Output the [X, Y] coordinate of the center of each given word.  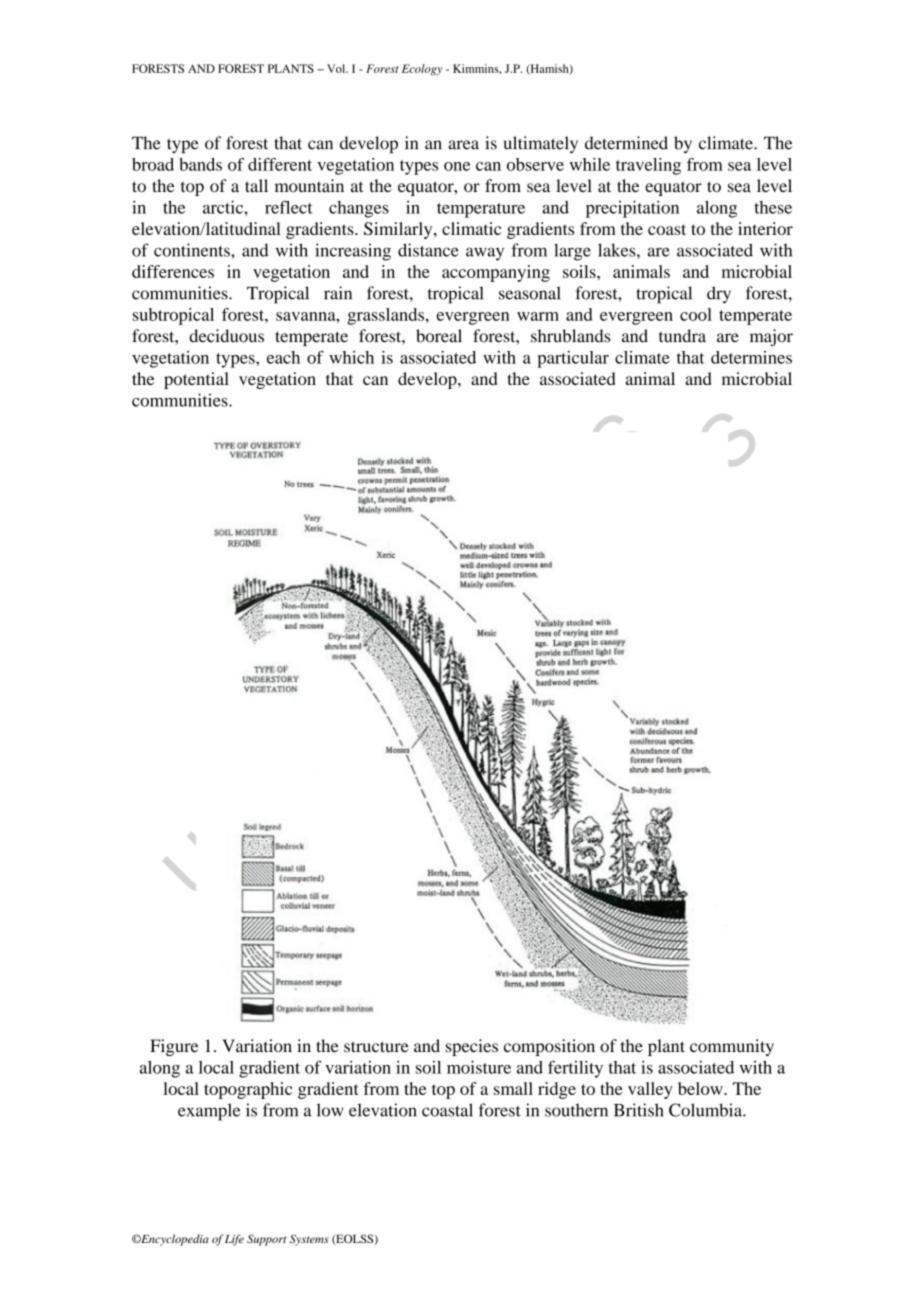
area [463, 145]
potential [196, 380]
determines [751, 357]
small [513, 1088]
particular [573, 359]
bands [200, 164]
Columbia [706, 1110]
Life [234, 1240]
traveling [648, 166]
